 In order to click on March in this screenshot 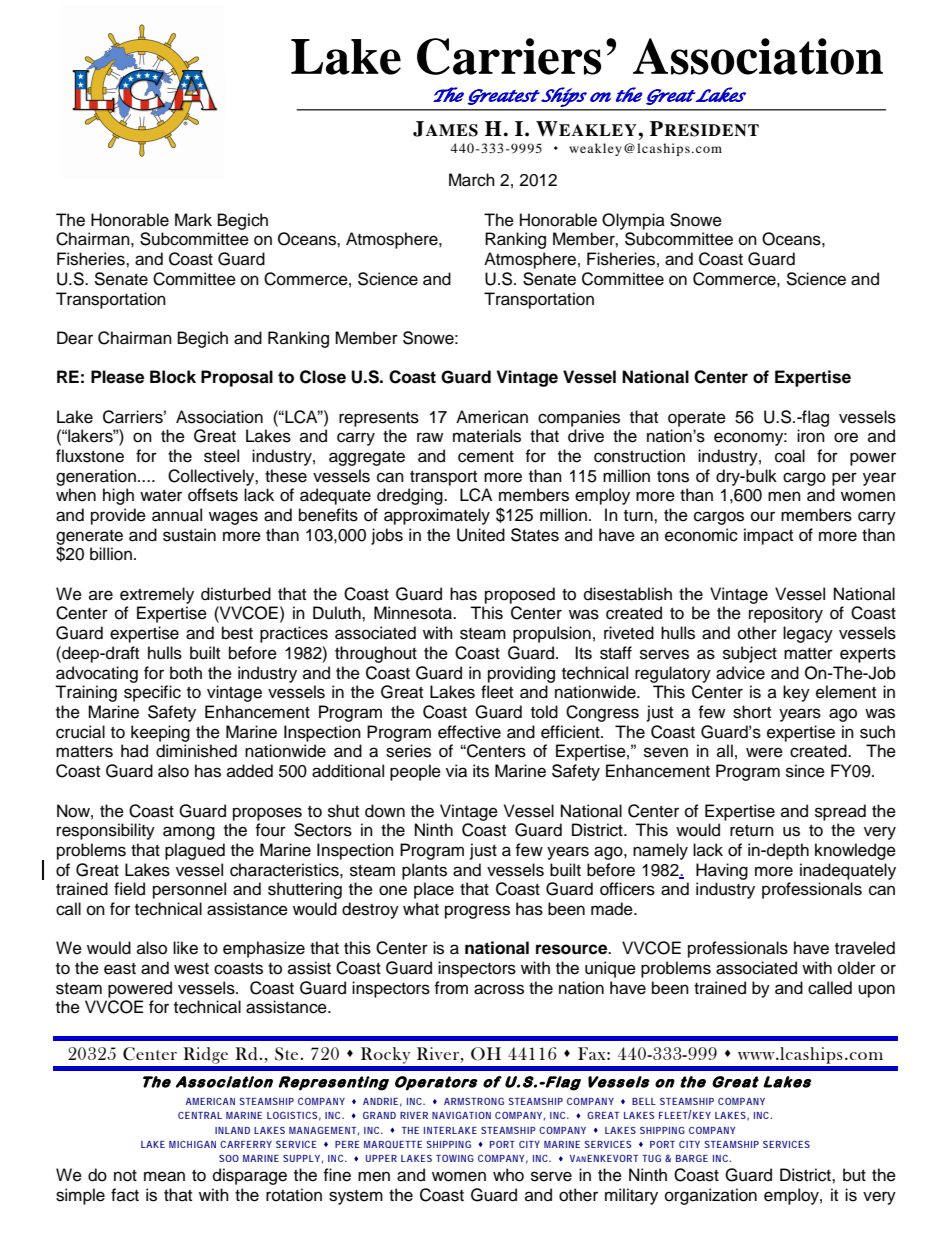, I will do `click(472, 180)`.
